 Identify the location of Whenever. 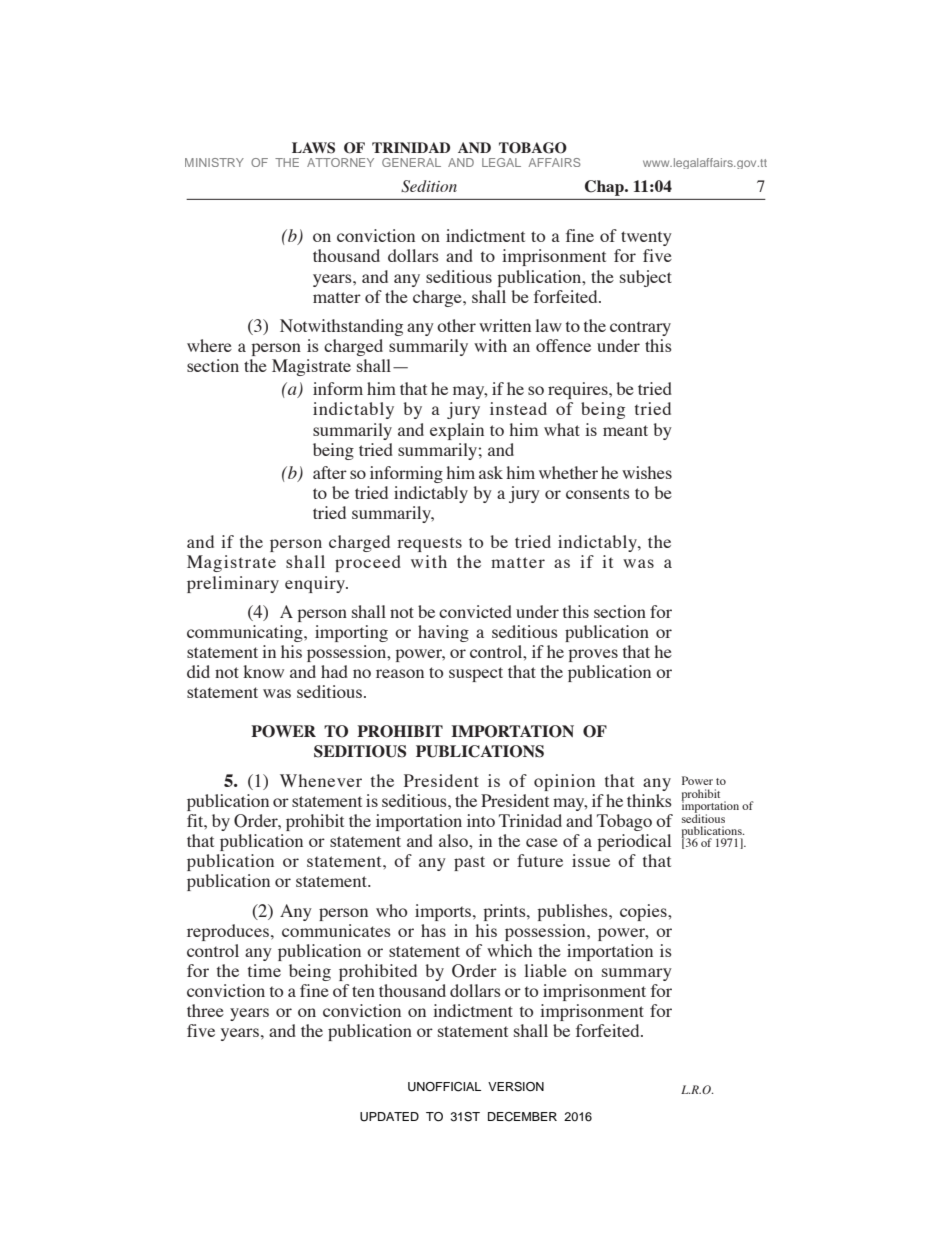
(321, 780).
